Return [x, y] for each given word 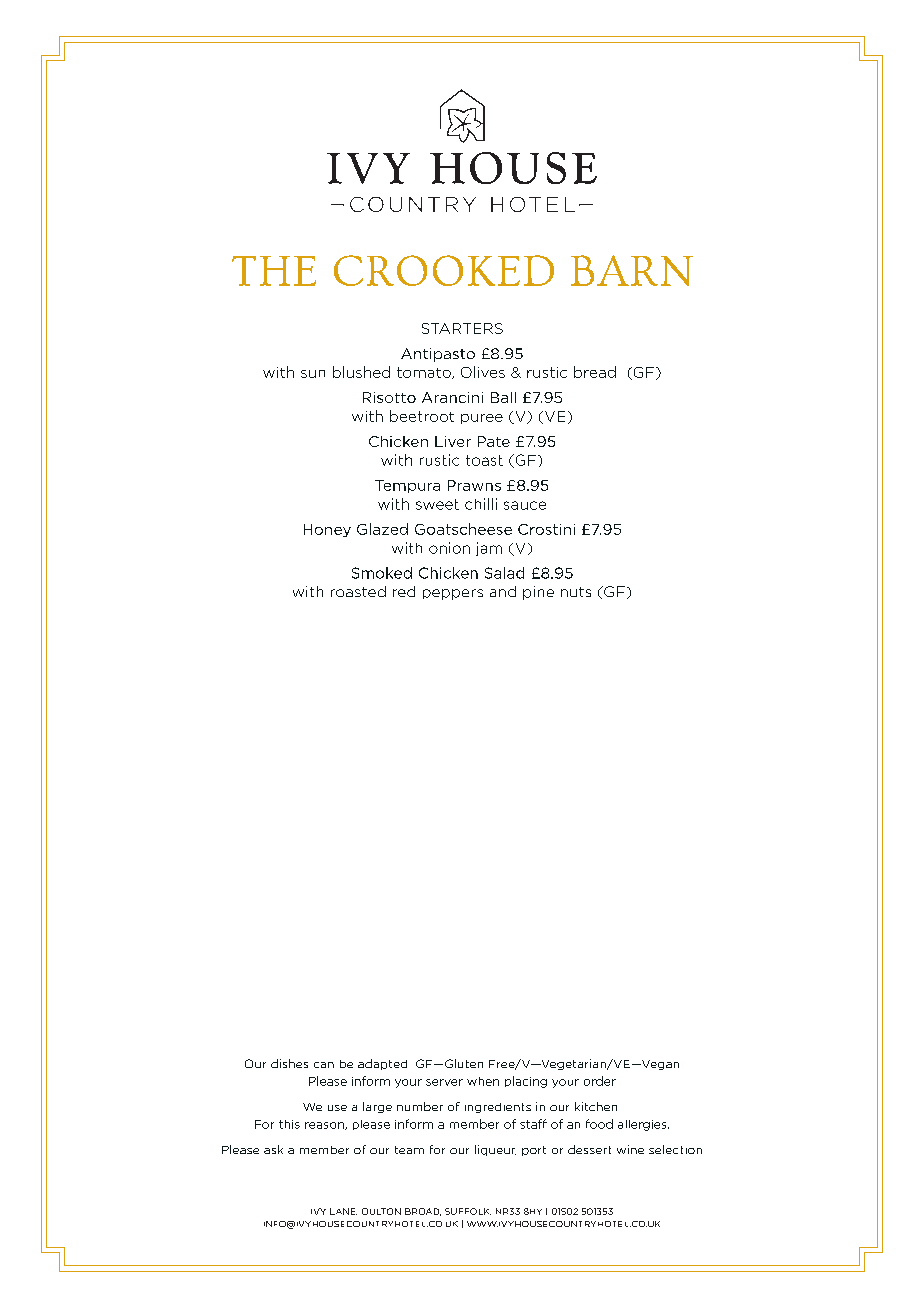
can [324, 1065]
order [600, 1081]
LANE [343, 1211]
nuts [576, 592]
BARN [632, 270]
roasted [358, 591]
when [483, 1081]
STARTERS [462, 328]
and [503, 591]
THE [274, 271]
